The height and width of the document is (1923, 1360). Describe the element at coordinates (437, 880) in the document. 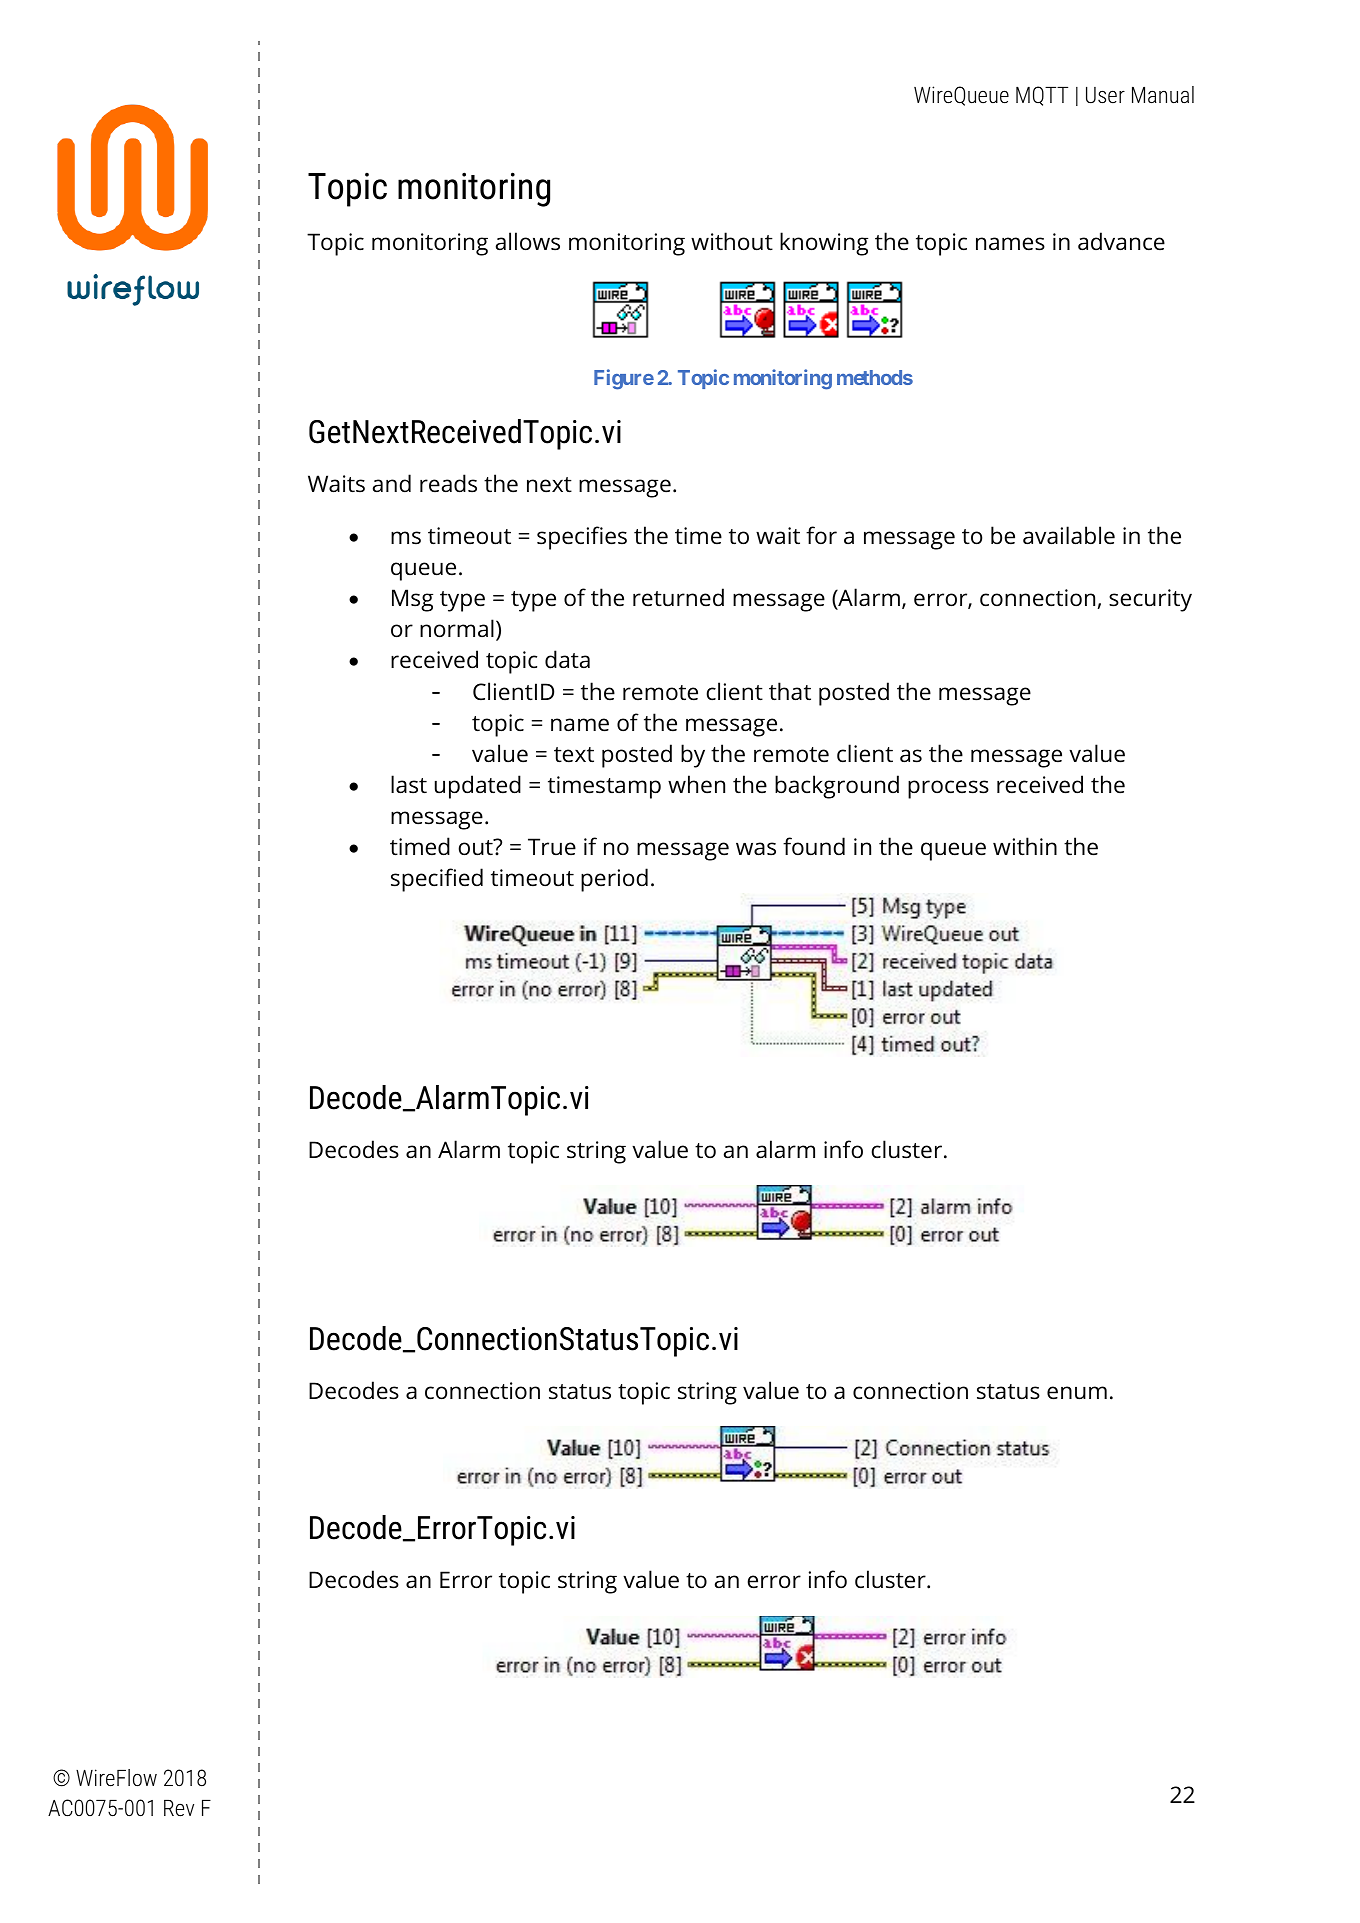

I see `specified` at that location.
